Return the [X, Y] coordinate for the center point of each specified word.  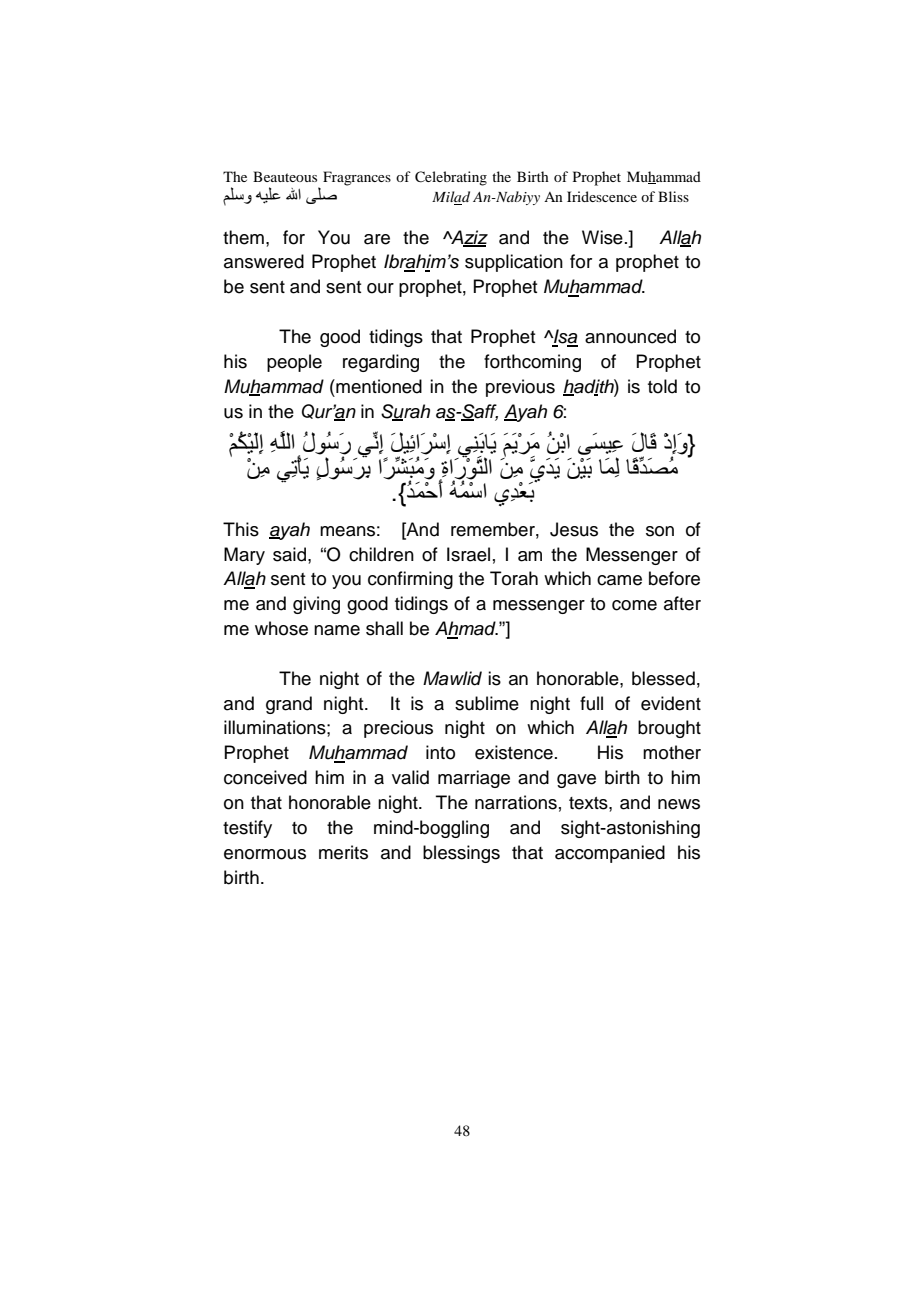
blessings [461, 854]
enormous [265, 854]
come [634, 605]
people [294, 363]
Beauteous [285, 176]
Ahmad [466, 629]
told [662, 386]
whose [281, 628]
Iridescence [602, 196]
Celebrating [451, 178]
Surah [405, 412]
